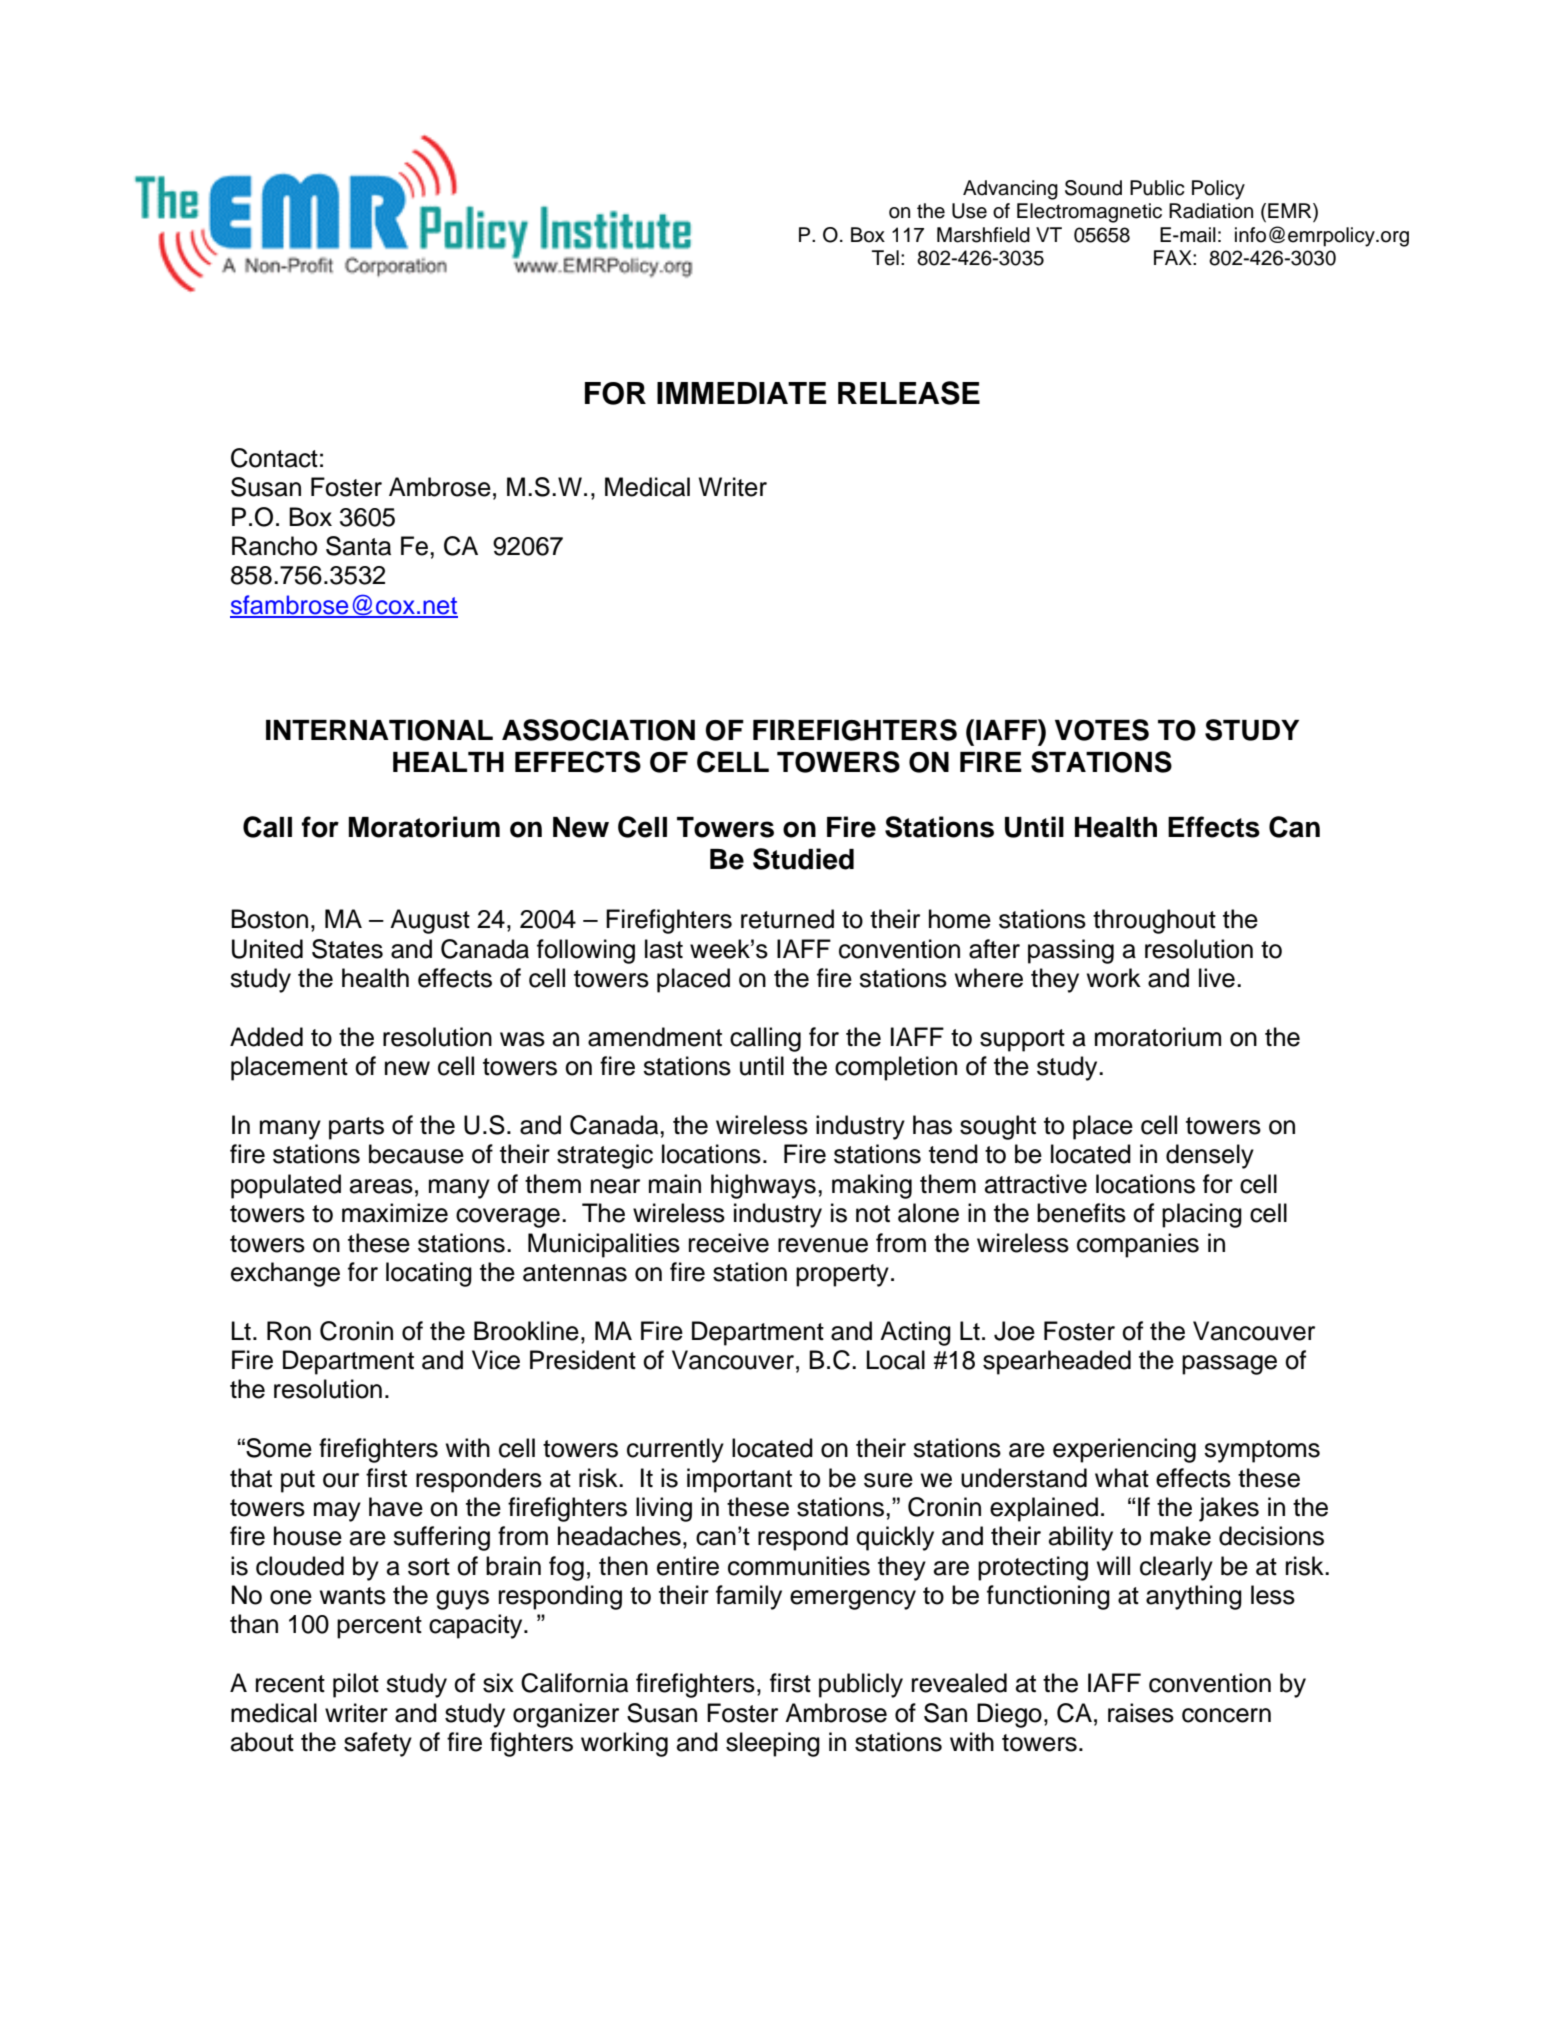 This screenshot has width=1564, height=2024. I want to click on locating, so click(429, 1274).
